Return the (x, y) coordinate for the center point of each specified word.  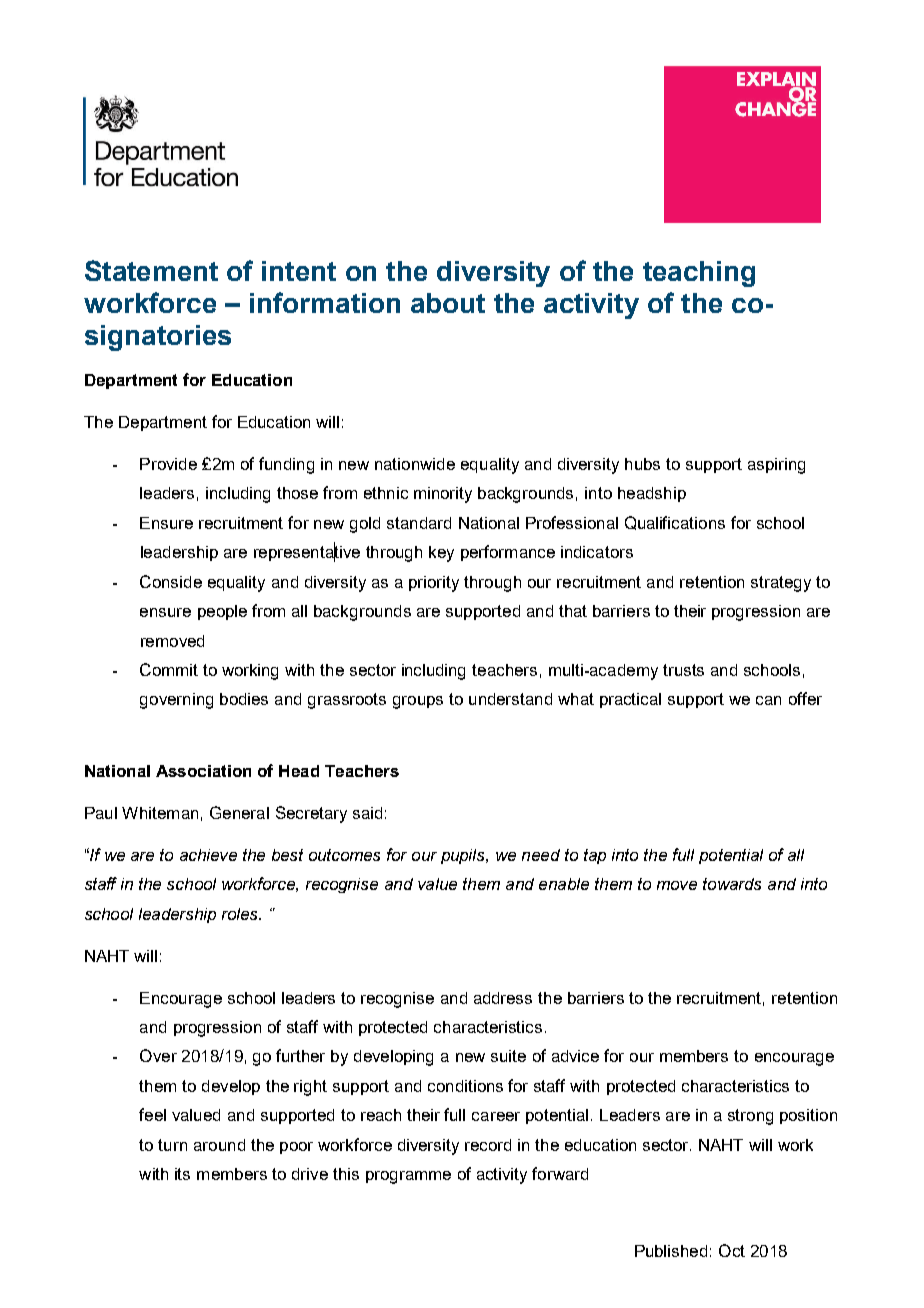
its (182, 1174)
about (448, 303)
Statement (151, 270)
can (768, 700)
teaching (699, 274)
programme (408, 1177)
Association (203, 771)
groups (418, 702)
